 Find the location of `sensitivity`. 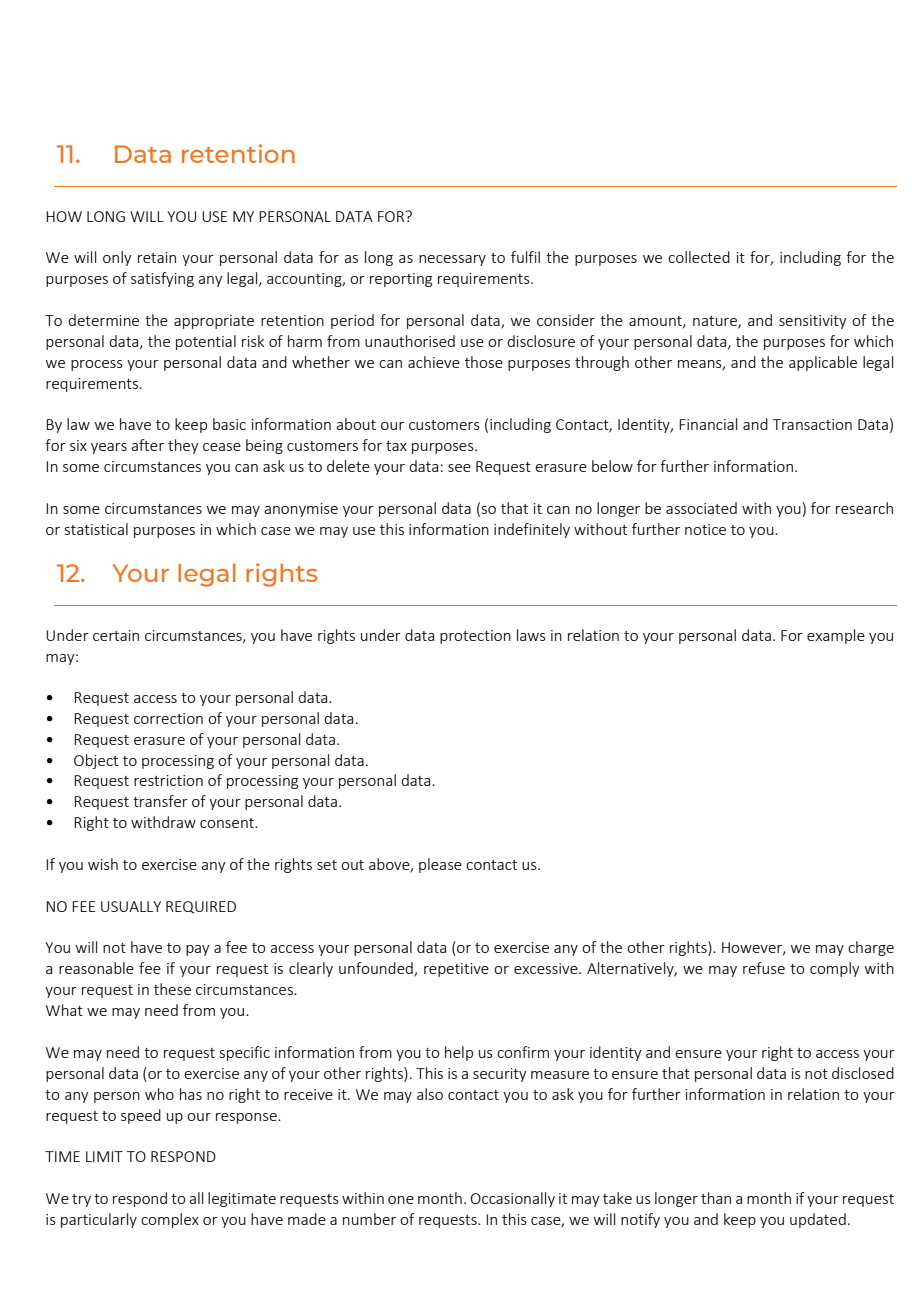

sensitivity is located at coordinates (813, 322).
